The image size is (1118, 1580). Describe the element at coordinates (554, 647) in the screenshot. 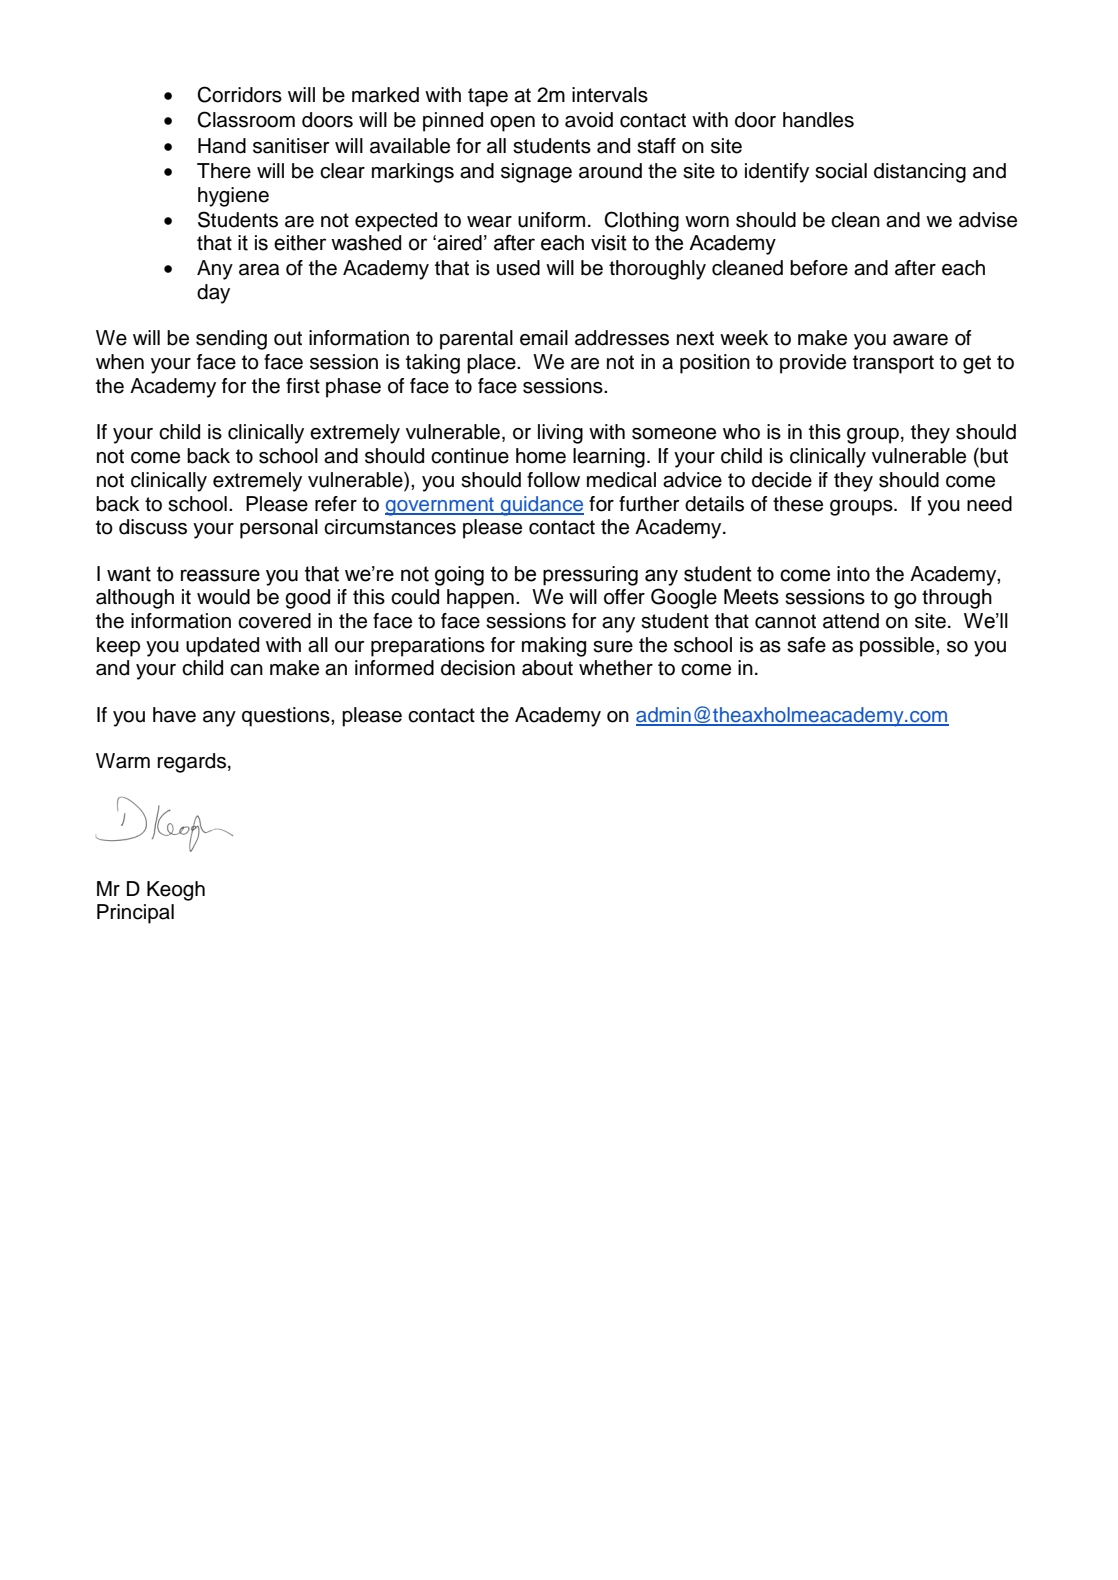

I see `making` at that location.
